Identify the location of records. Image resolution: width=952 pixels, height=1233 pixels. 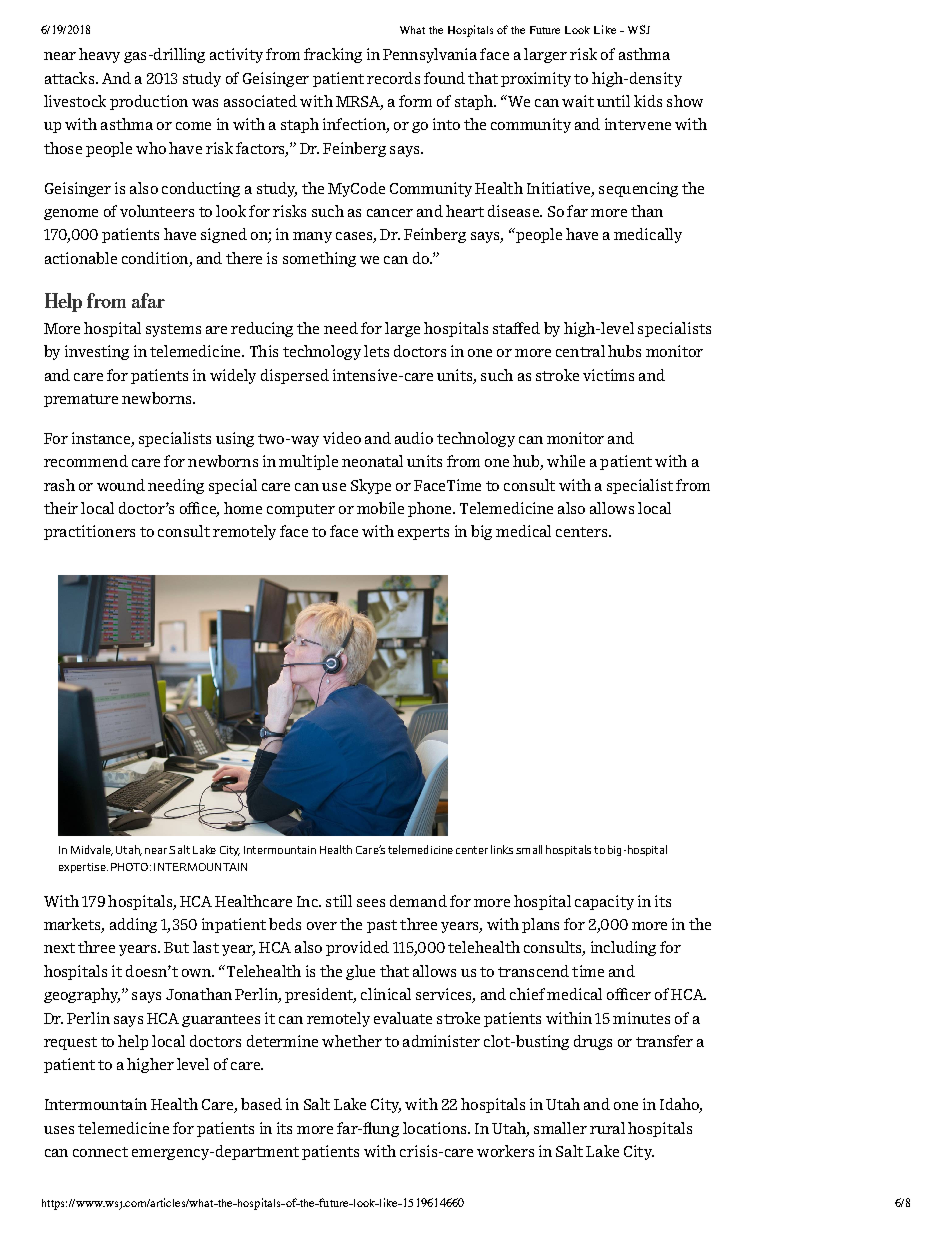
(393, 78).
